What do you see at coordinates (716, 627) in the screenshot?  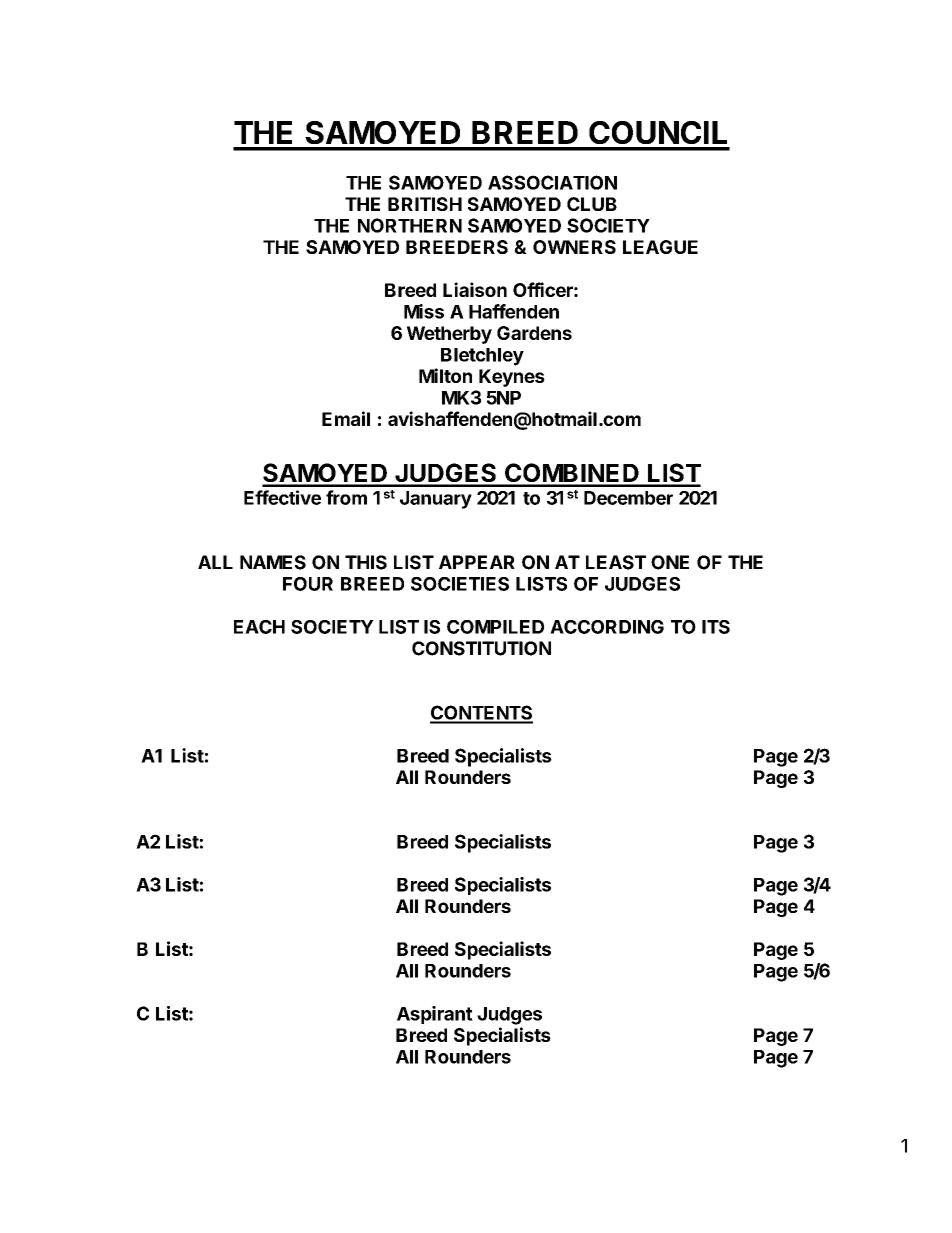 I see `ITS` at bounding box center [716, 627].
